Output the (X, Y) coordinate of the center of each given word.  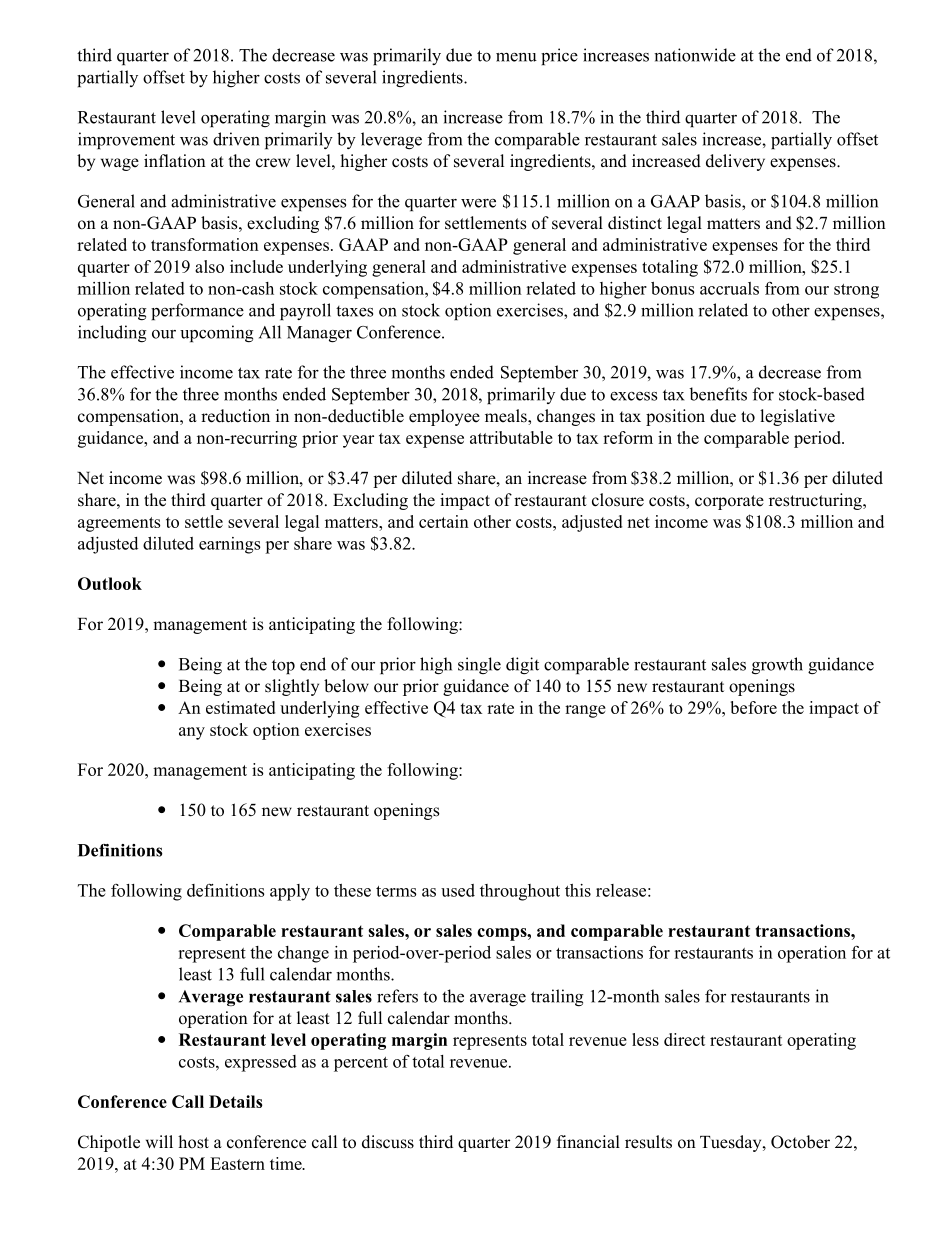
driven (236, 139)
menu (516, 57)
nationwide (695, 55)
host (193, 1142)
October (800, 1142)
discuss (388, 1142)
